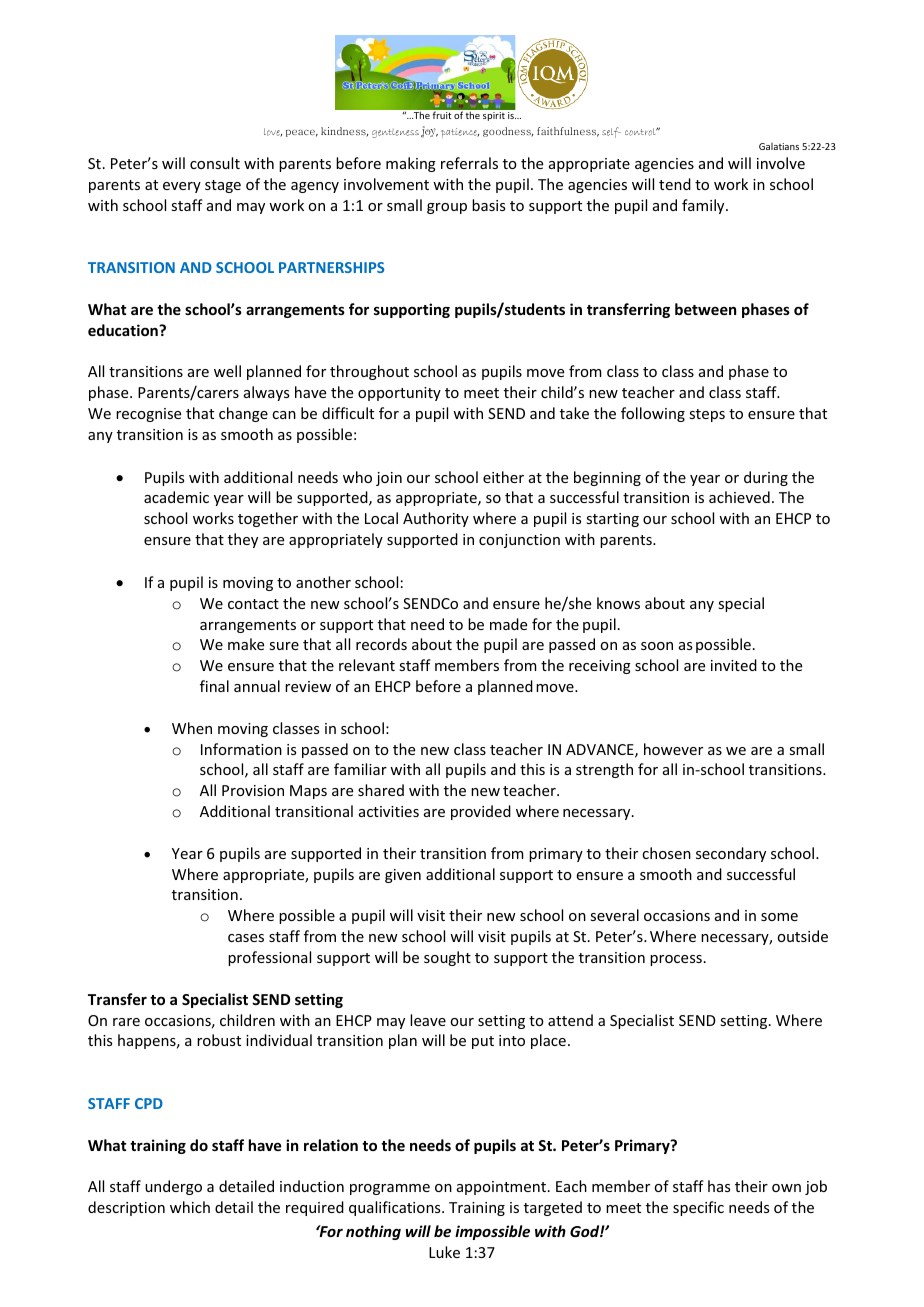 This page has height=1307, width=924. Describe the element at coordinates (243, 414) in the page. I see `change` at that location.
